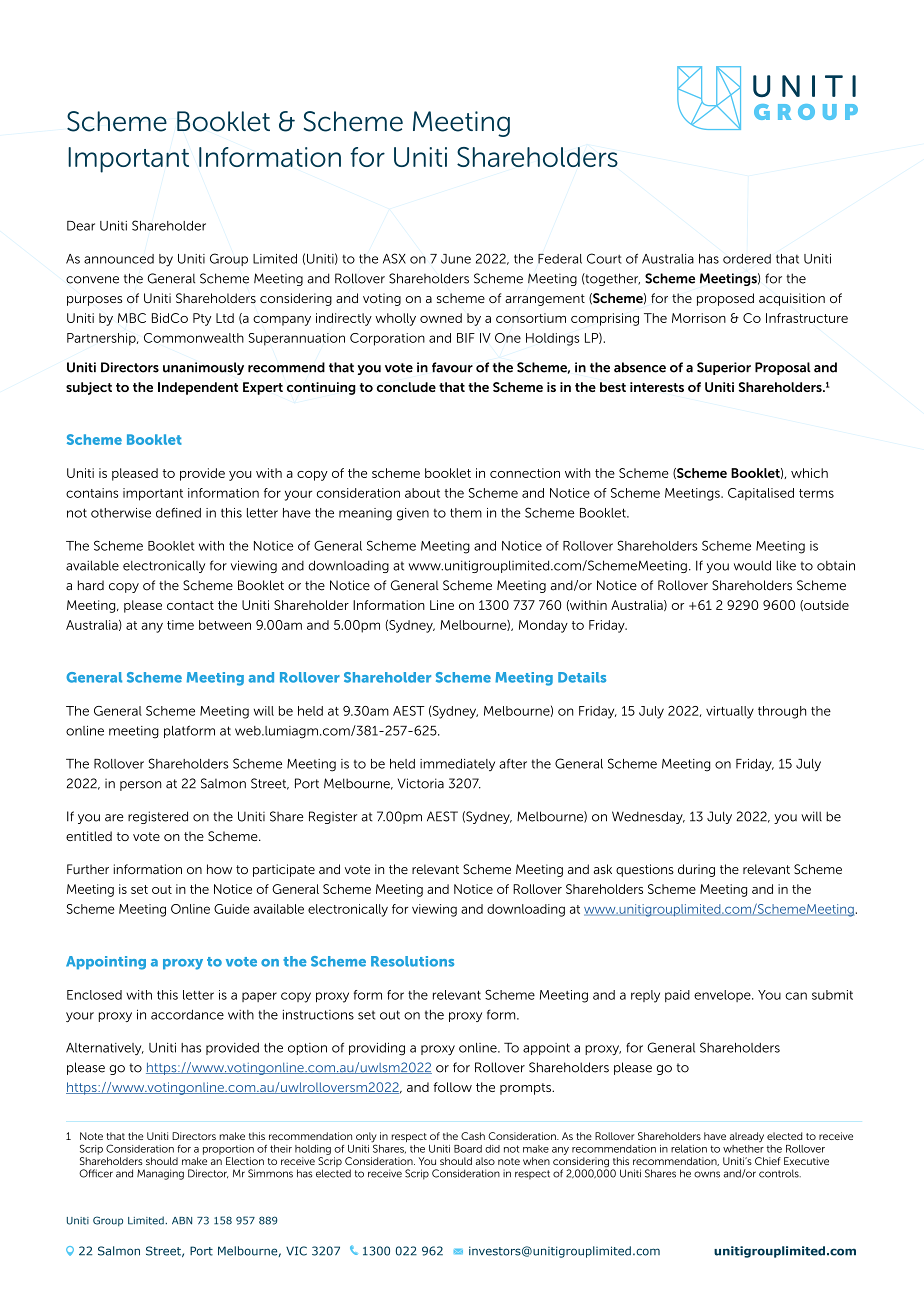 The height and width of the screenshot is (1308, 924). I want to click on ordered, so click(747, 259).
